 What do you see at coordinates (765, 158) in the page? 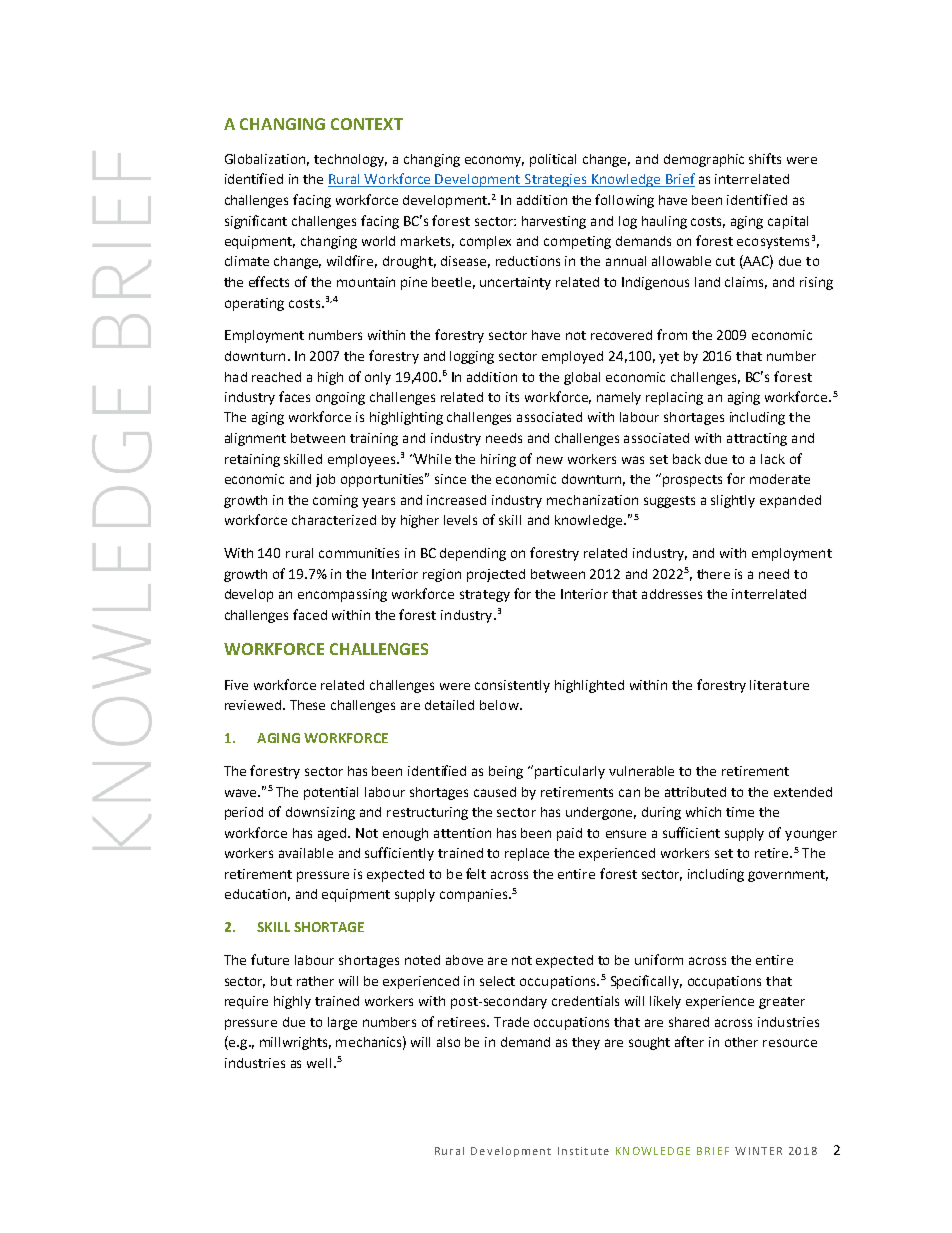
I see `shifts` at bounding box center [765, 158].
